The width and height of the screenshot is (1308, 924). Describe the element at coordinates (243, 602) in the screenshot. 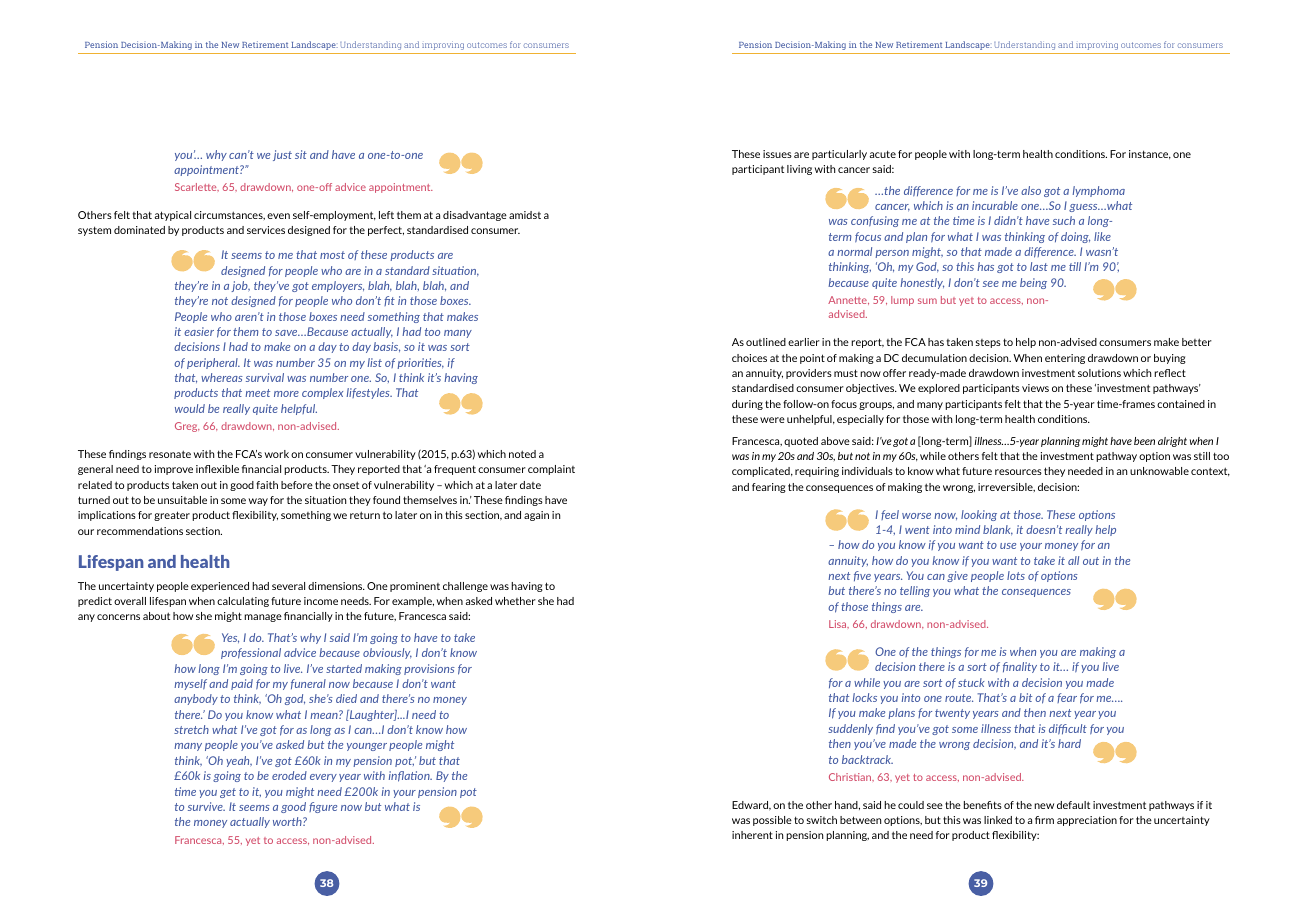

I see `calculating` at that location.
